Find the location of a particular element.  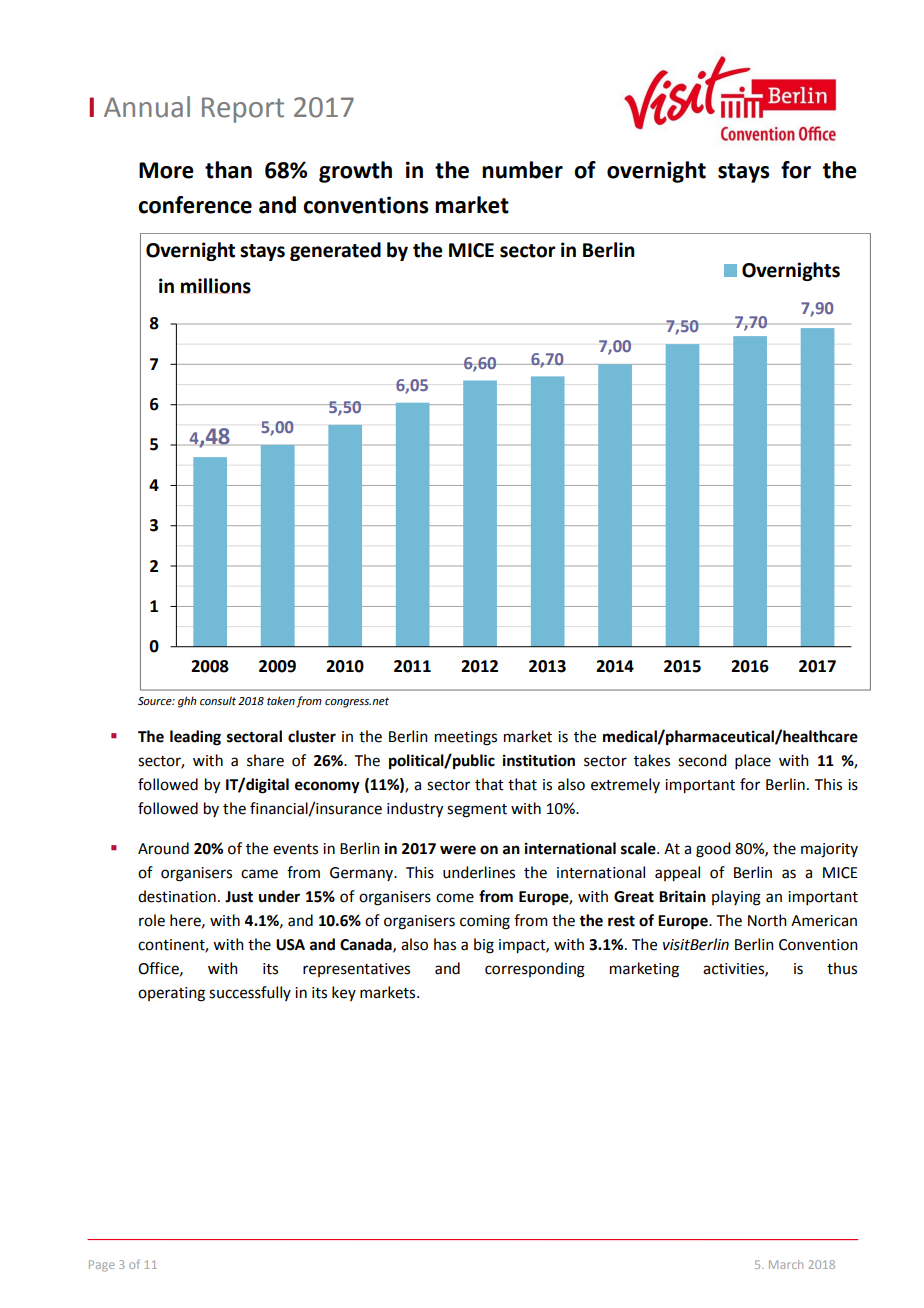

growth is located at coordinates (355, 172).
